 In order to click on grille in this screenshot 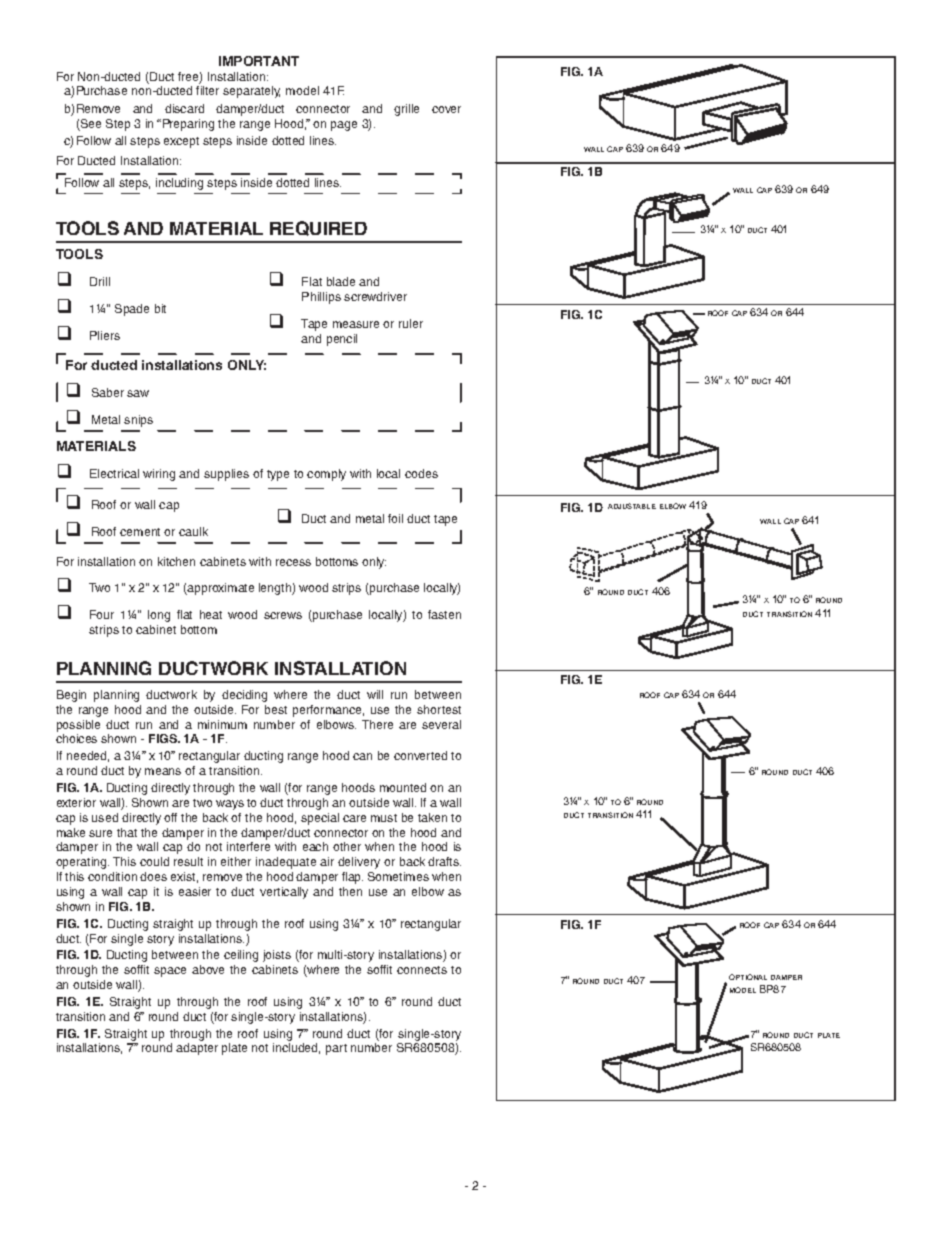, I will do `click(406, 110)`.
